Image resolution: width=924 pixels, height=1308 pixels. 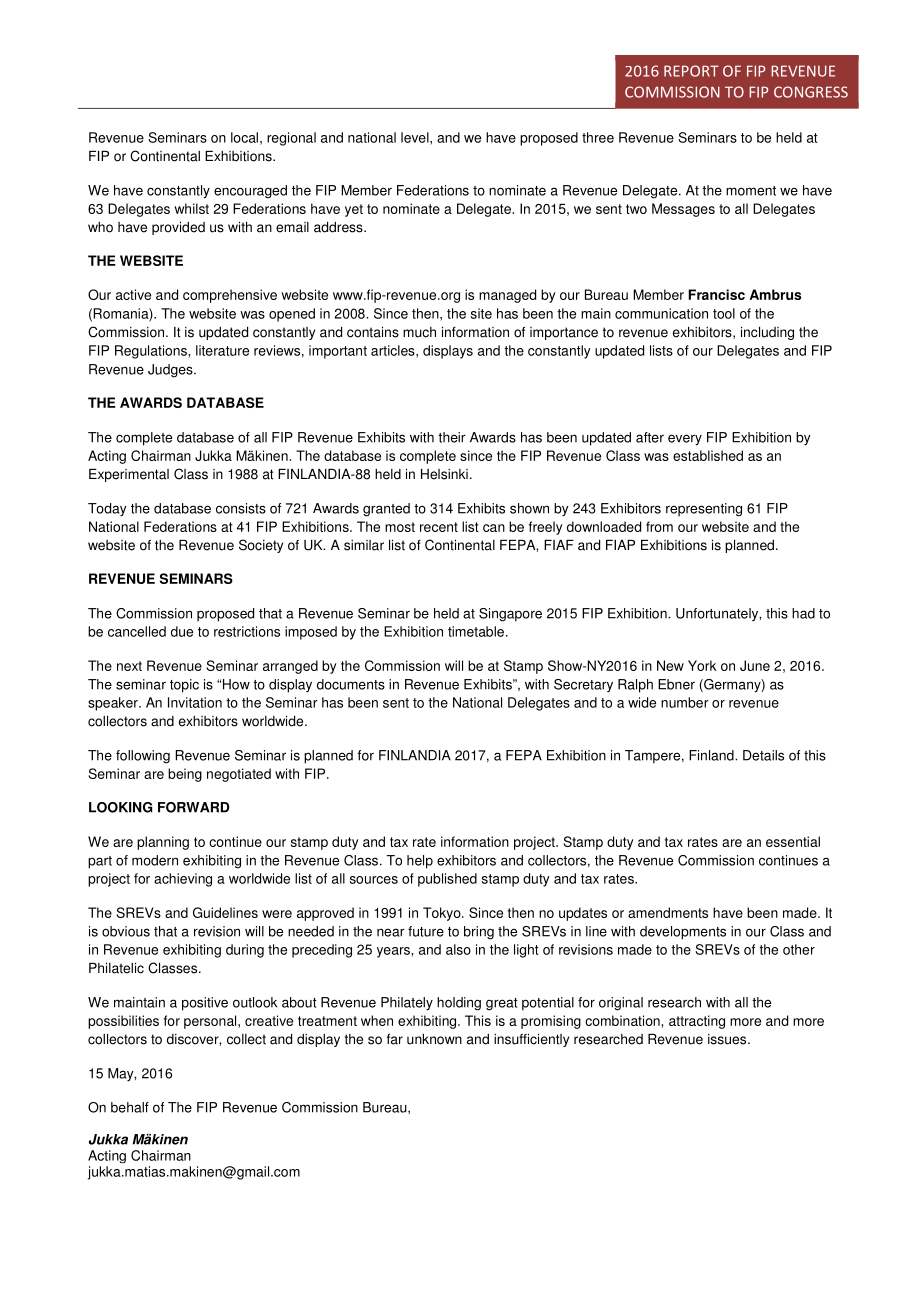 I want to click on three, so click(x=598, y=137).
